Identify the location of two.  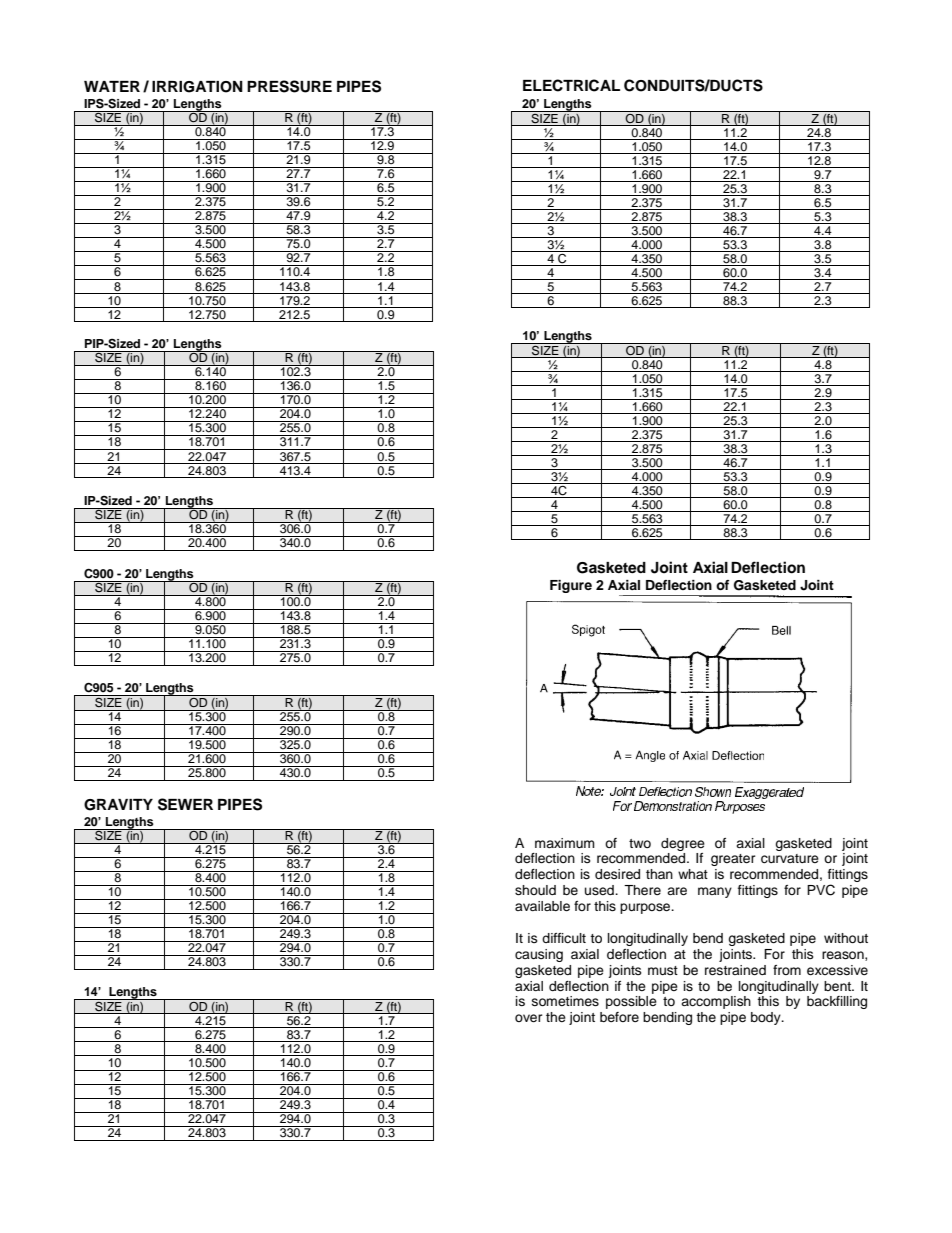
(640, 843).
